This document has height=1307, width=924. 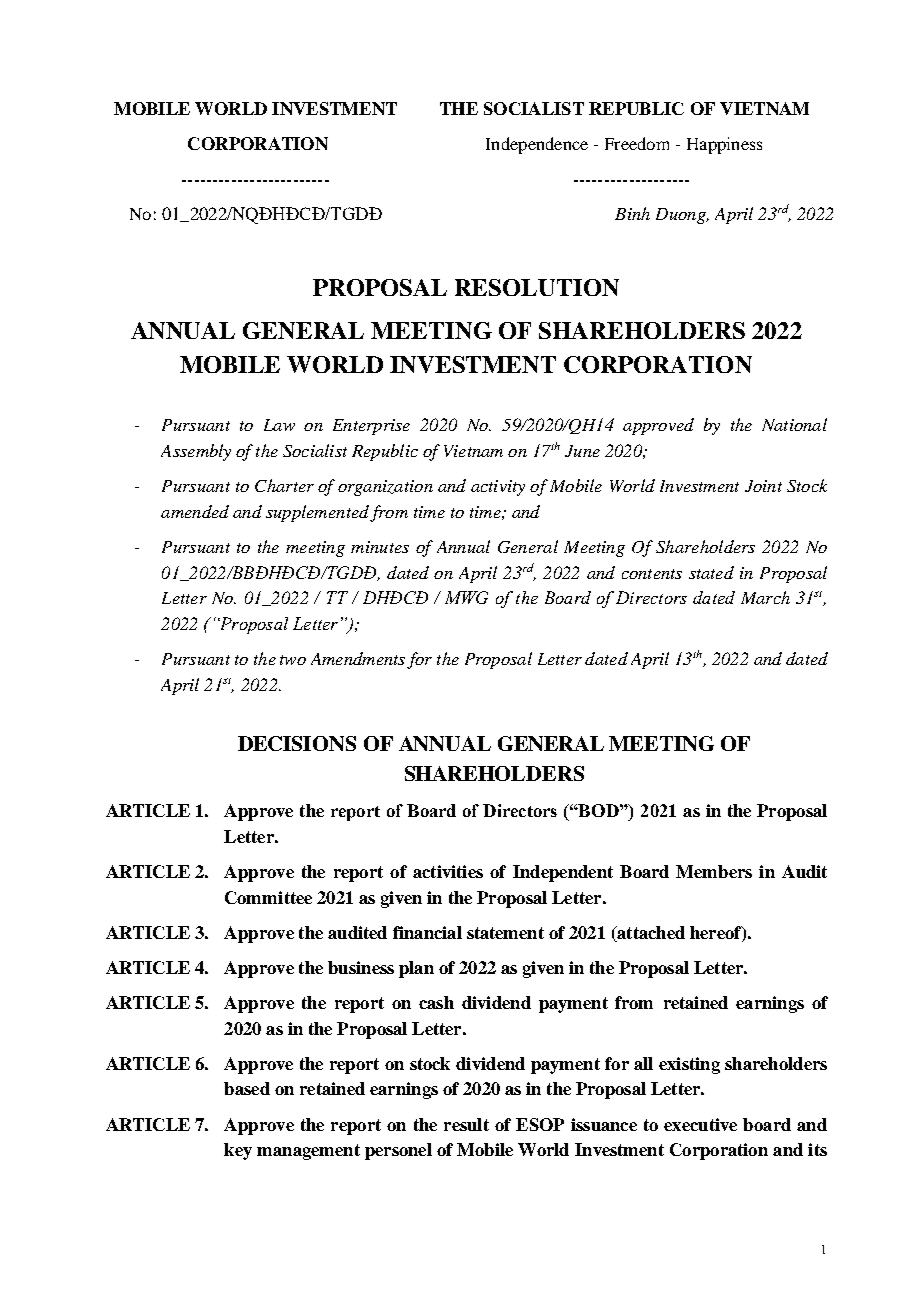 I want to click on Happiness, so click(x=724, y=145).
